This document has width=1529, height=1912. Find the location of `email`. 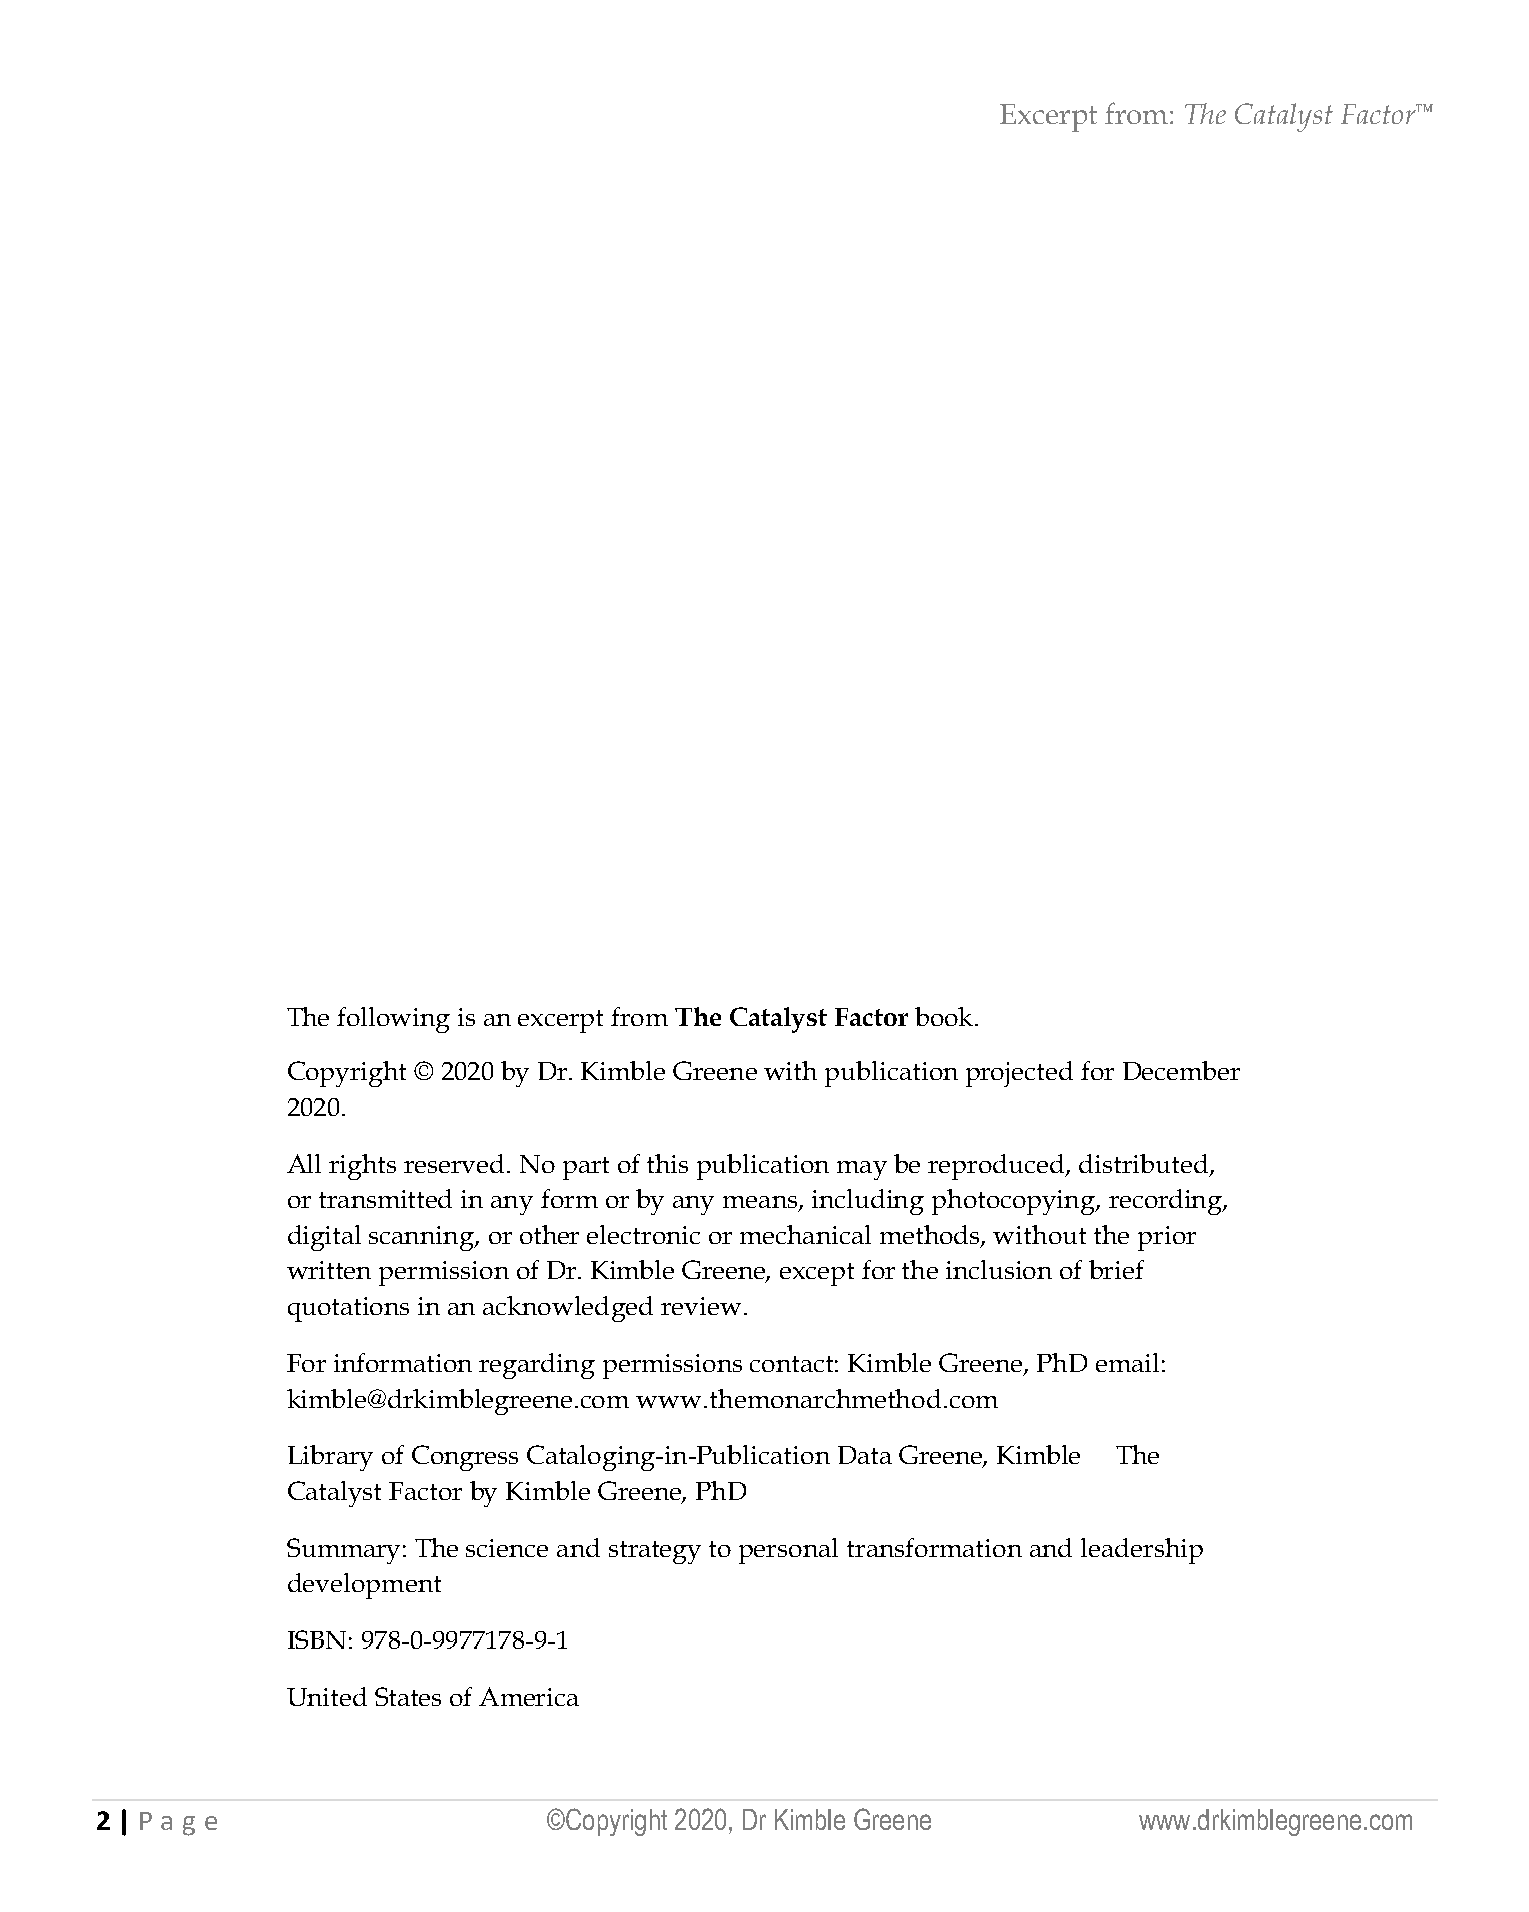

email is located at coordinates (1127, 1362).
